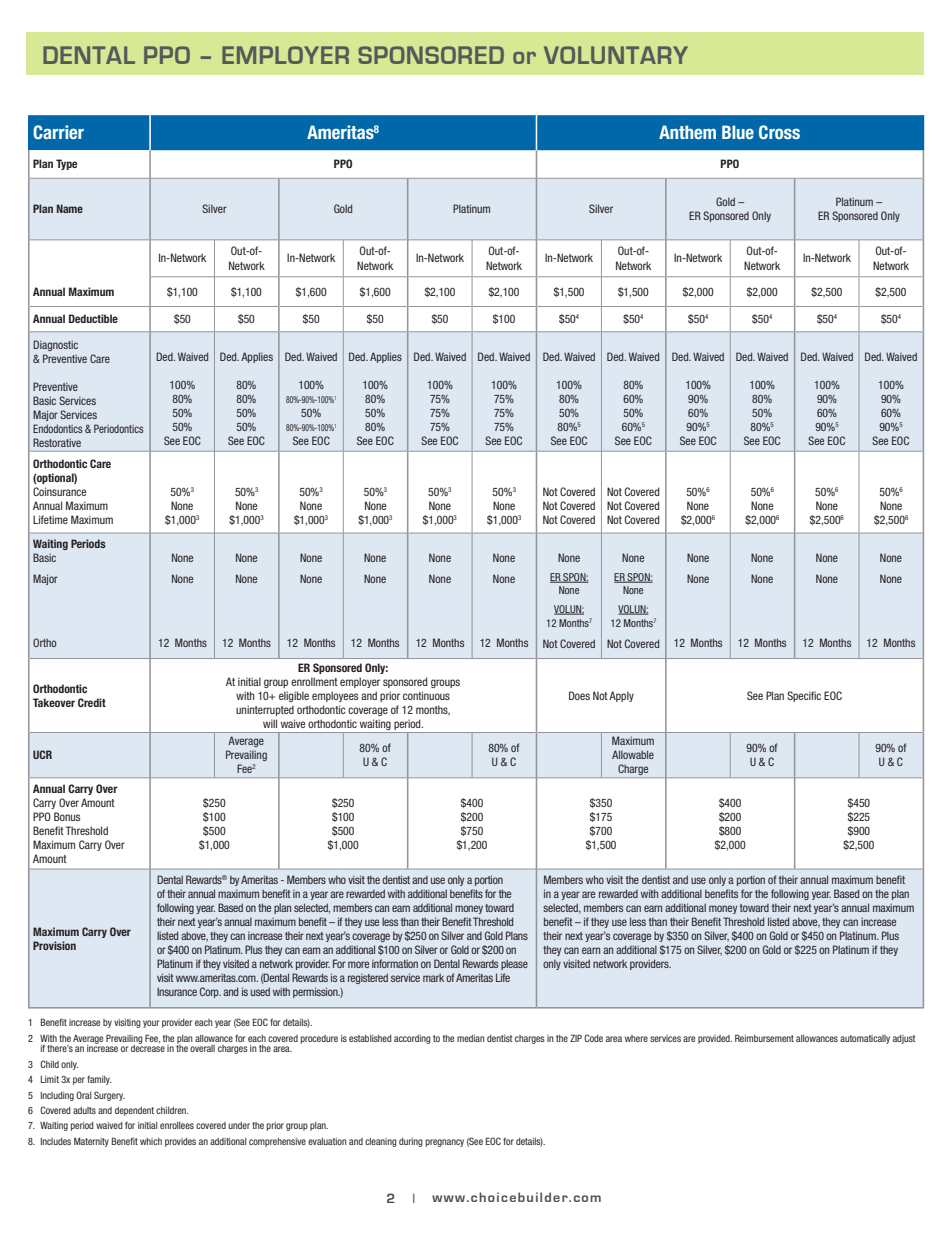 Image resolution: width=952 pixels, height=1233 pixels. What do you see at coordinates (67, 816) in the screenshot?
I see `Bonus` at bounding box center [67, 816].
